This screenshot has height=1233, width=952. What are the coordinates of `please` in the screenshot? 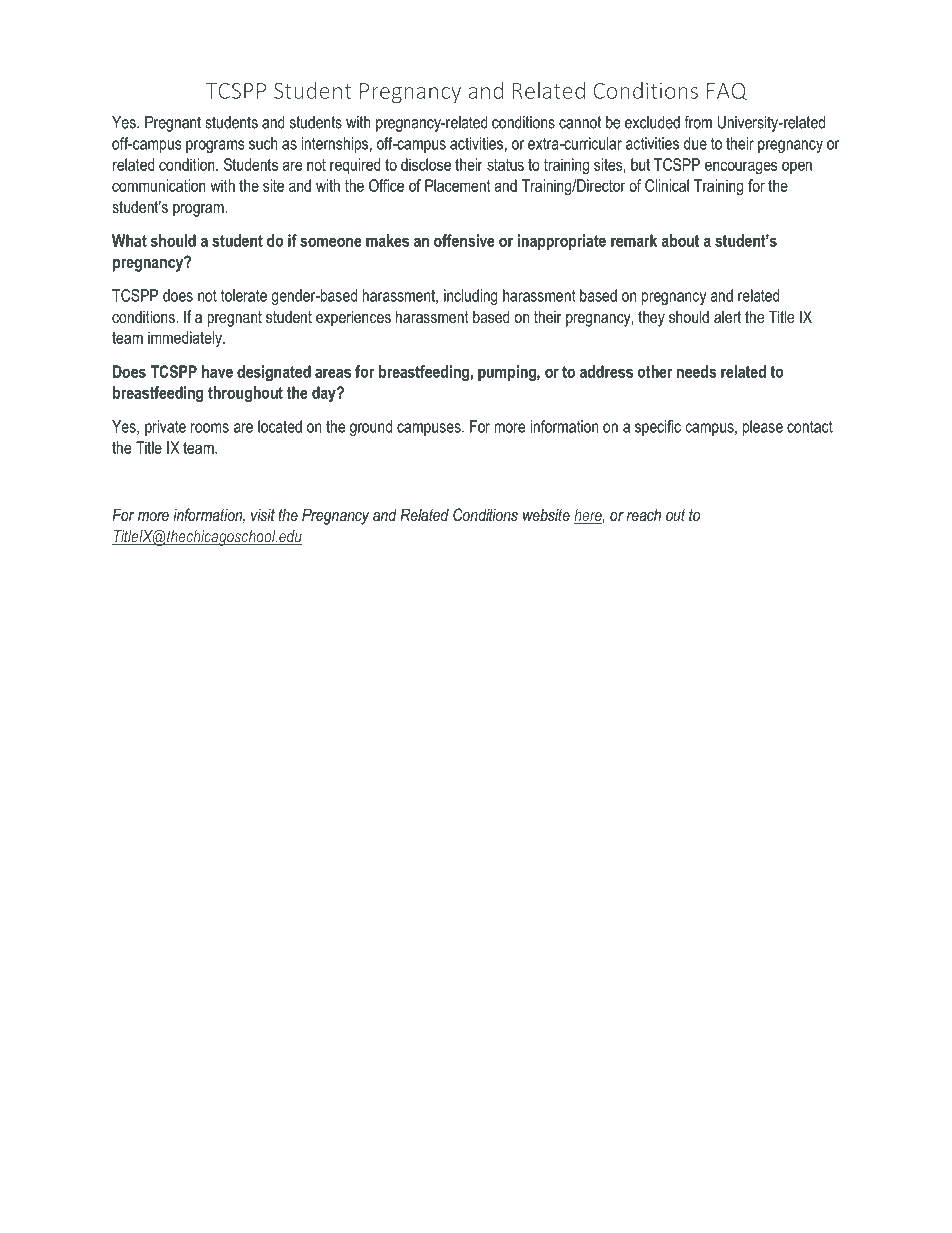 It's located at (763, 428).
